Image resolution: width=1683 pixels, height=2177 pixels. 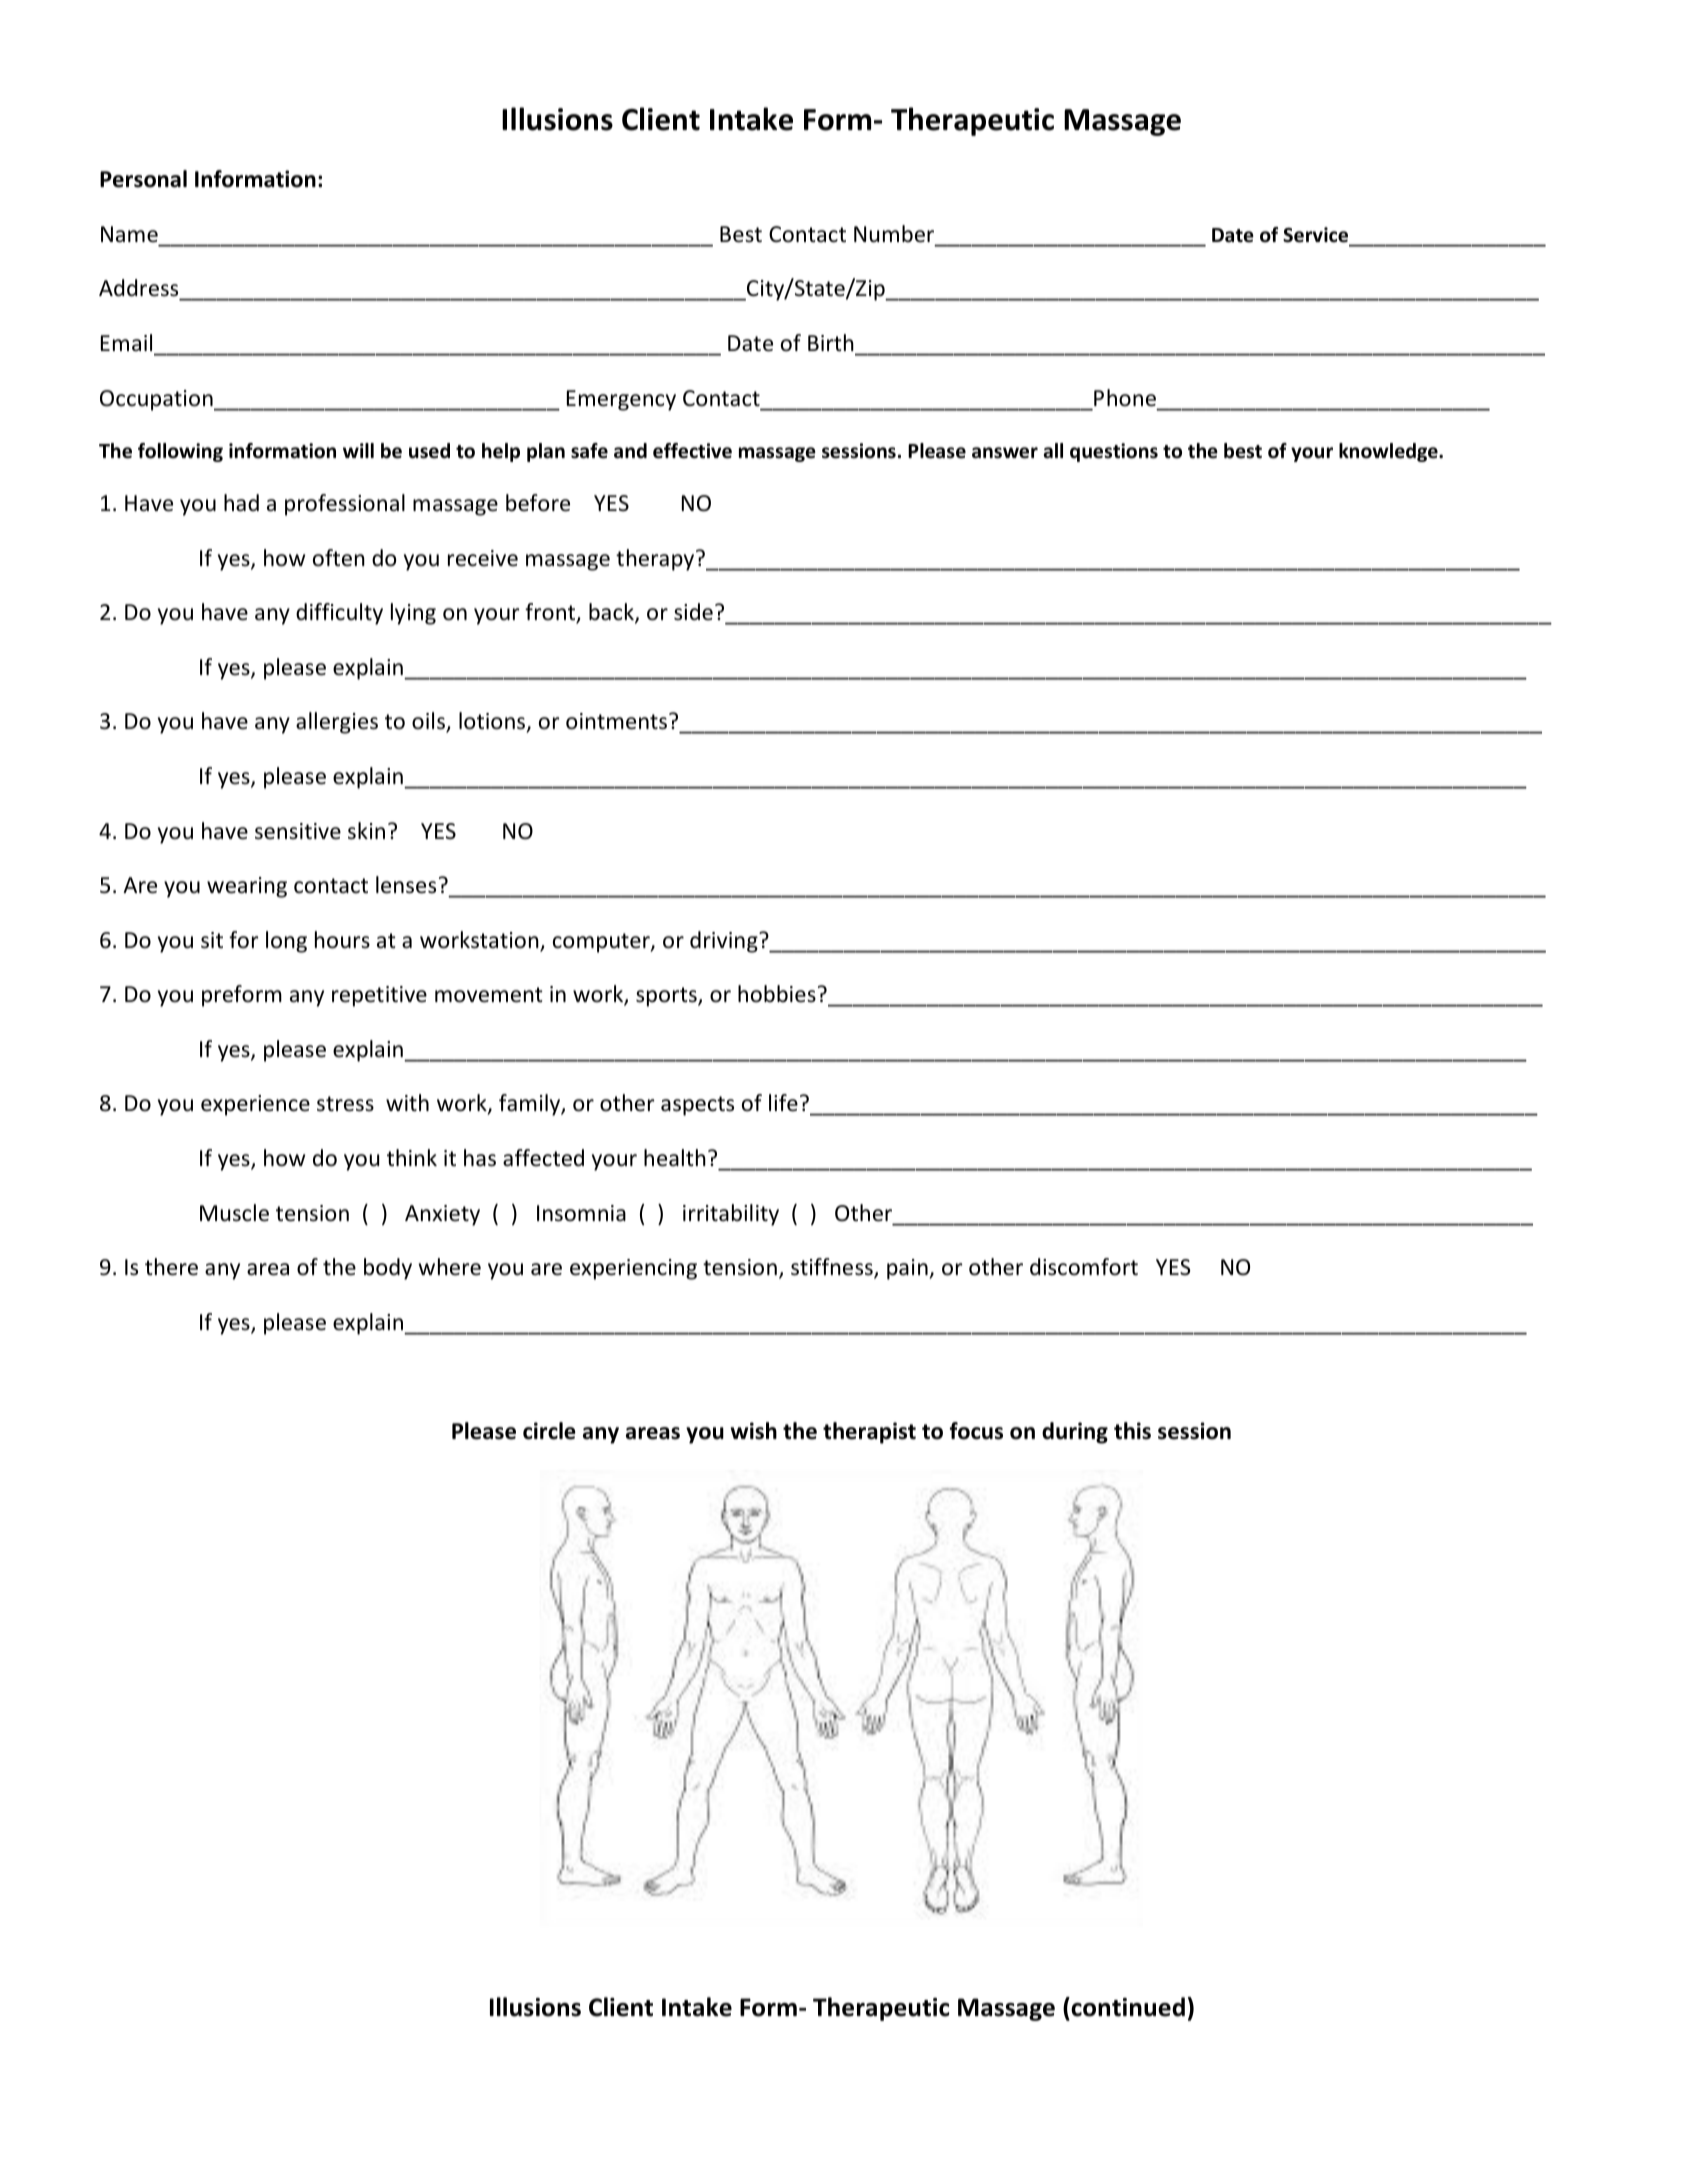 I want to click on circle, so click(x=549, y=1431).
